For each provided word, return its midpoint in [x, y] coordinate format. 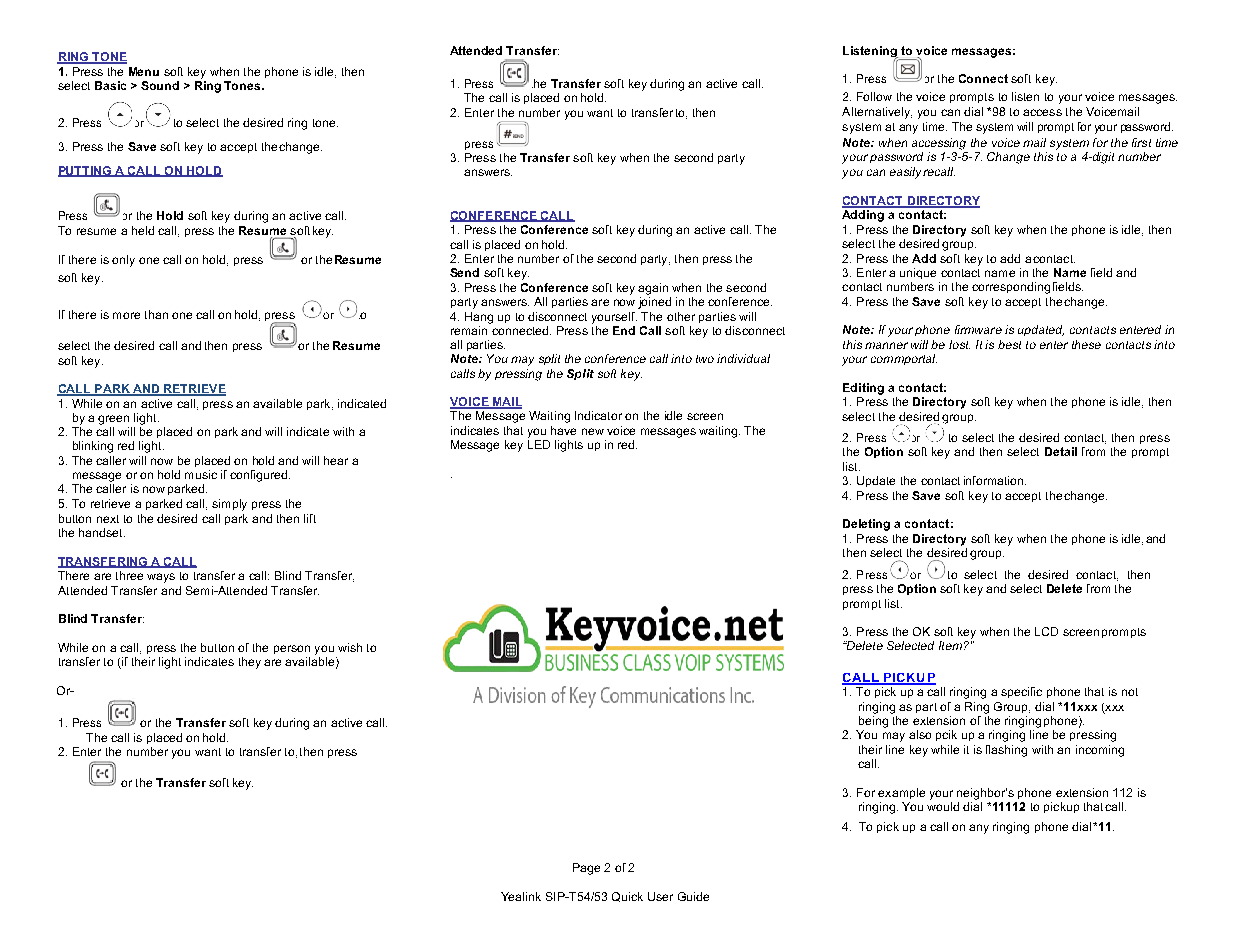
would [943, 806]
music [201, 474]
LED [539, 444]
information [995, 480]
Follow [874, 96]
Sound [160, 85]
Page [586, 869]
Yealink [521, 896]
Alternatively [877, 113]
